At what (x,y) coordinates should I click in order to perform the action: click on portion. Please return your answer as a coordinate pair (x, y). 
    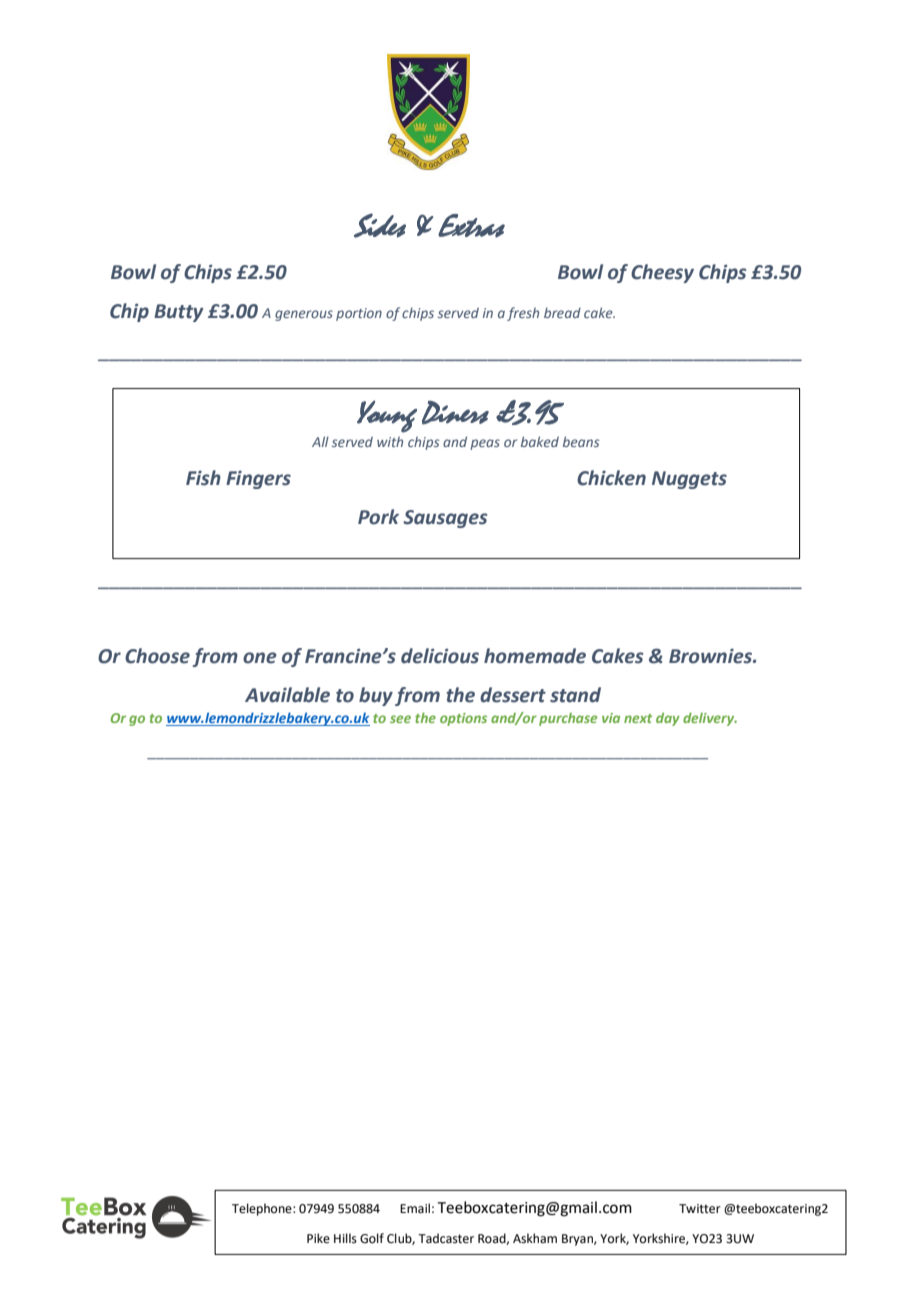
    Looking at the image, I should click on (359, 314).
